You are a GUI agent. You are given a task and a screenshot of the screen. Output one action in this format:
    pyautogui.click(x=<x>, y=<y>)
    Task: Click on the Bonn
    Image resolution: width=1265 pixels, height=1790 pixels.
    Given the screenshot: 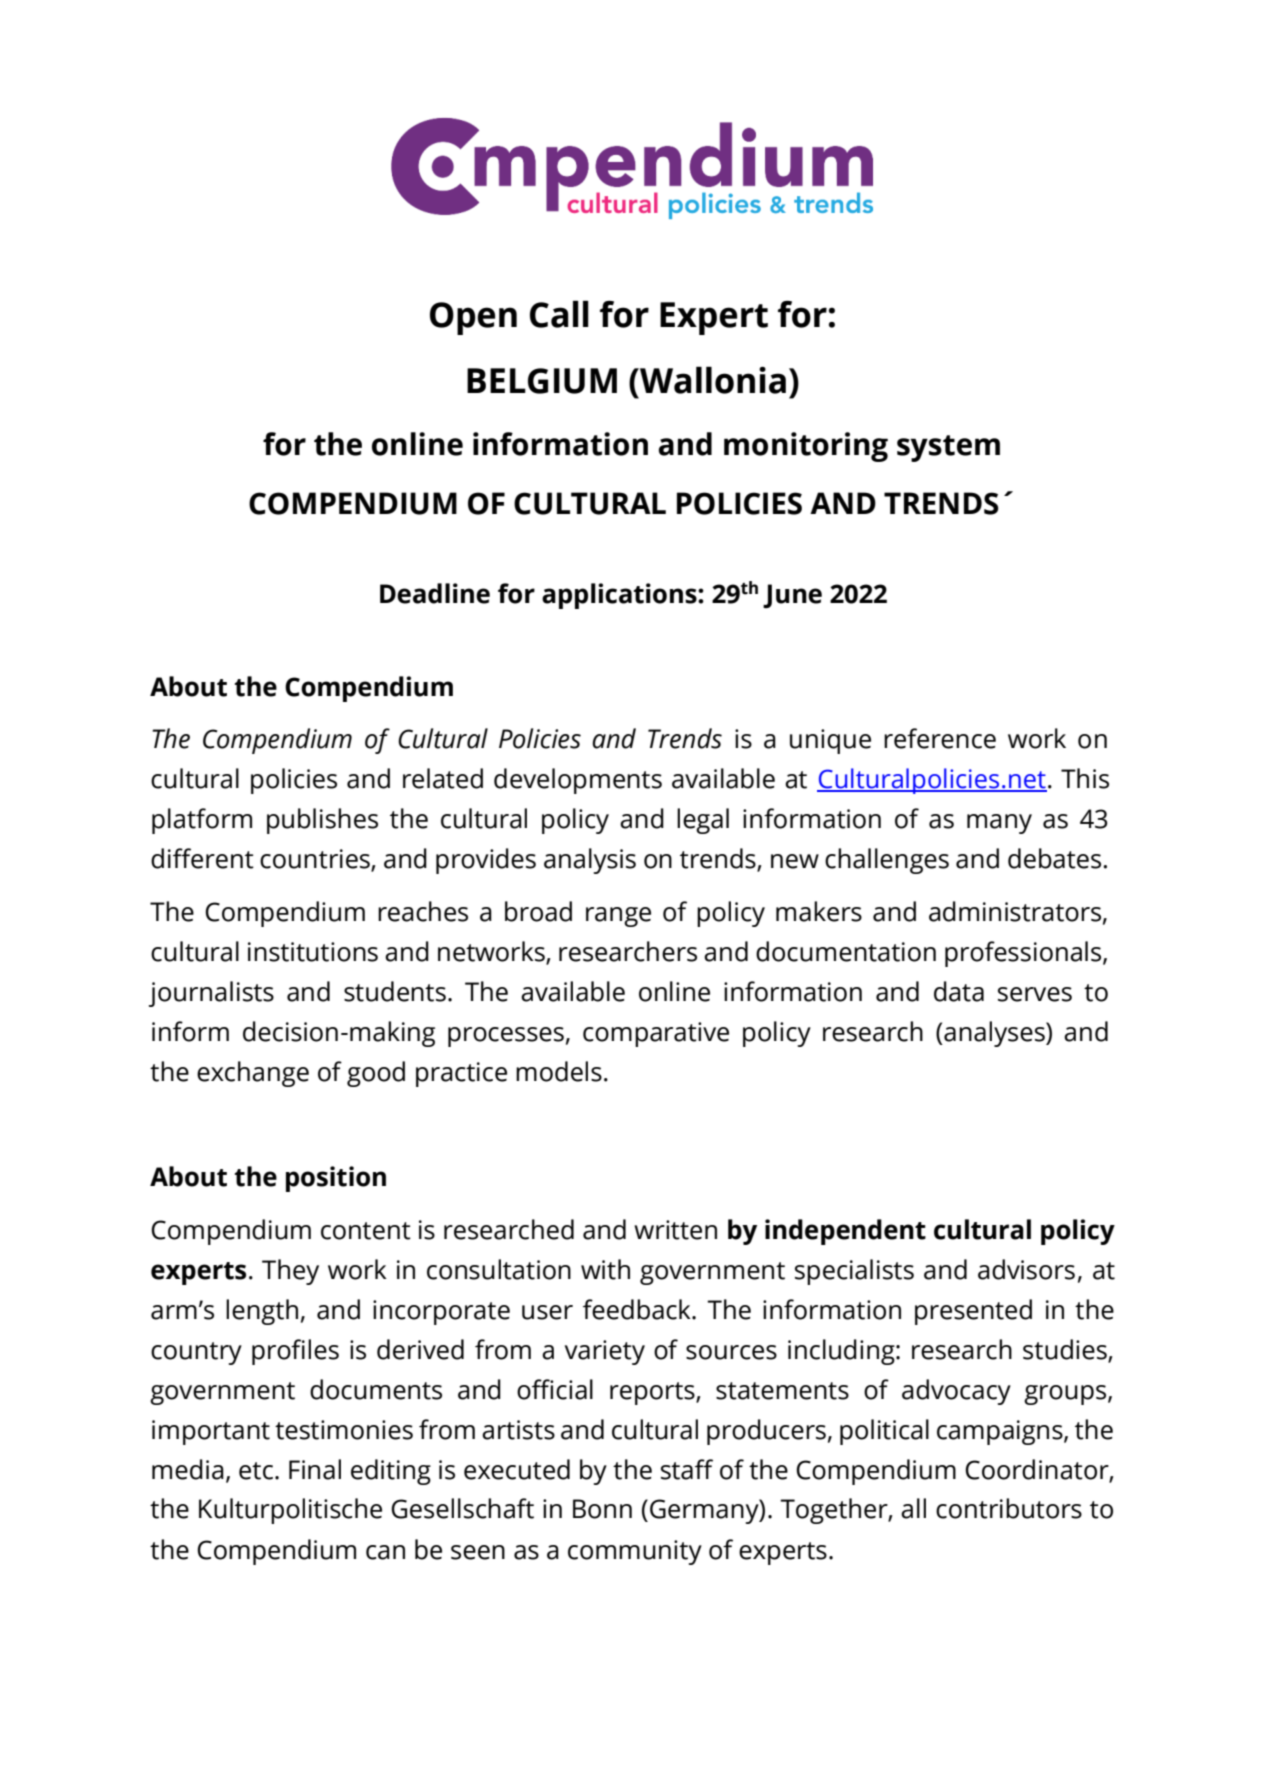 What is the action you would take?
    pyautogui.click(x=602, y=1509)
